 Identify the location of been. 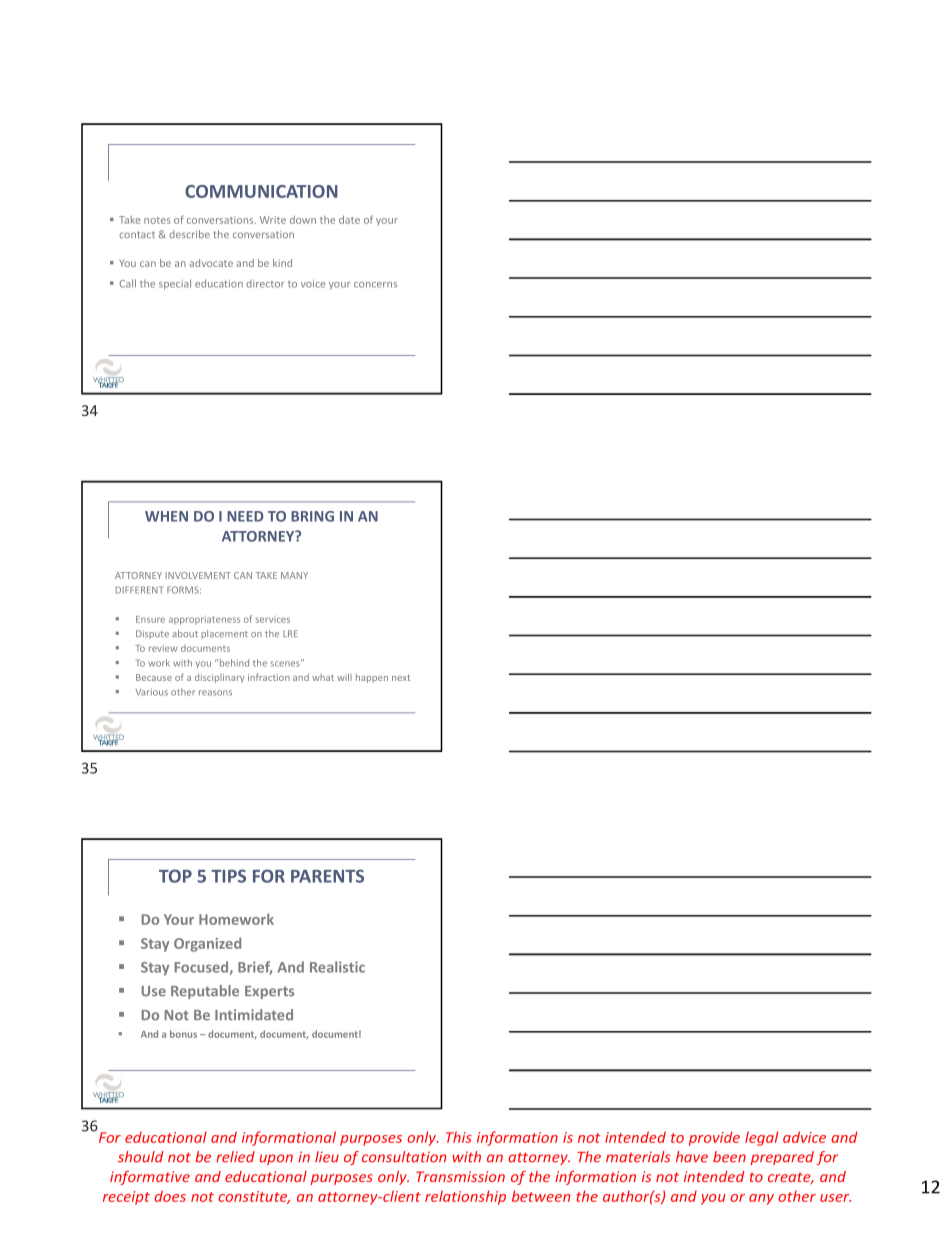
(729, 1157).
